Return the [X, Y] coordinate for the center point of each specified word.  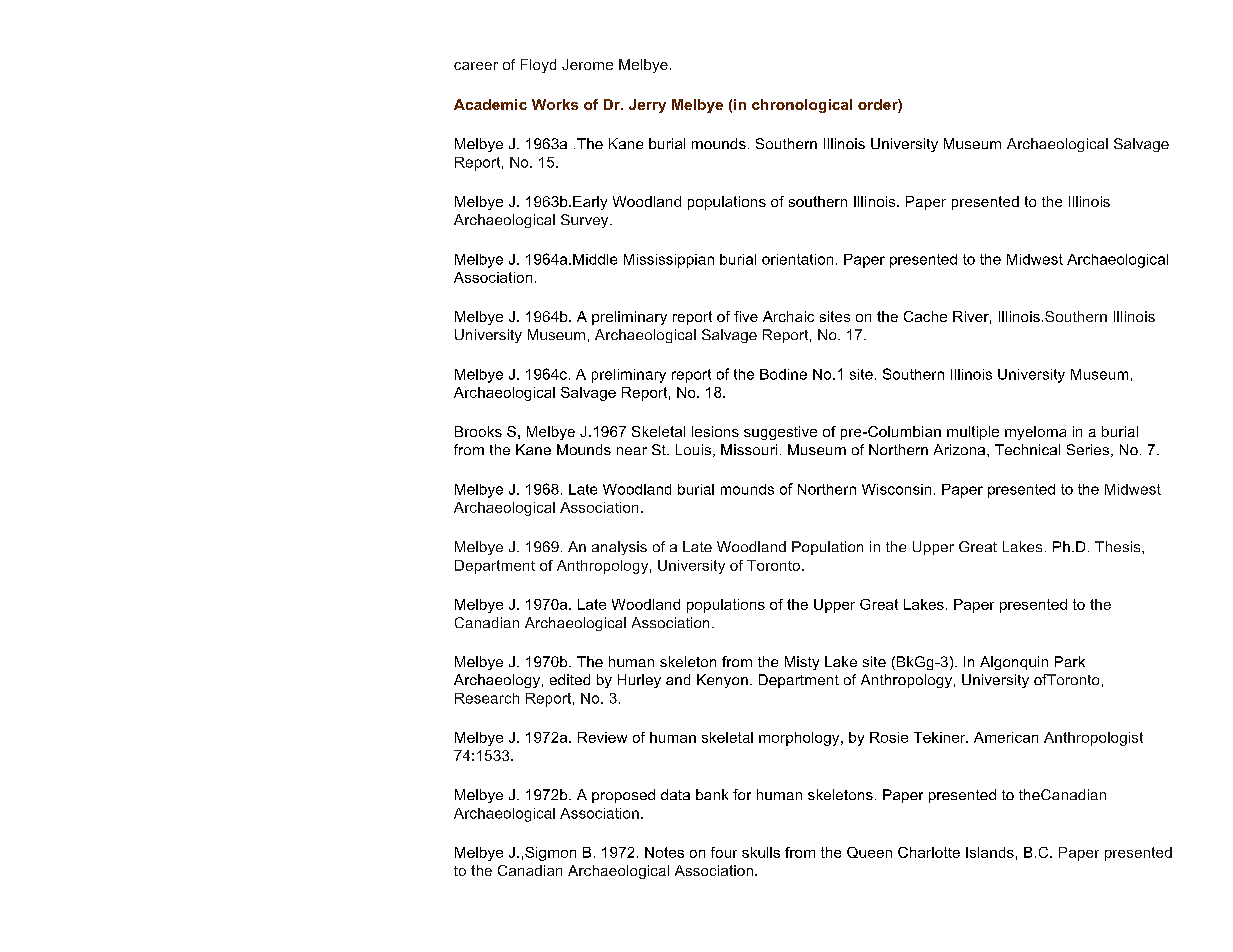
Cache [925, 316]
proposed [623, 796]
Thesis [1119, 546]
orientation [797, 259]
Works [555, 104]
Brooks [478, 431]
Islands [990, 852]
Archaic [788, 316]
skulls [761, 852]
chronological [802, 106]
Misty [802, 663]
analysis [619, 548]
